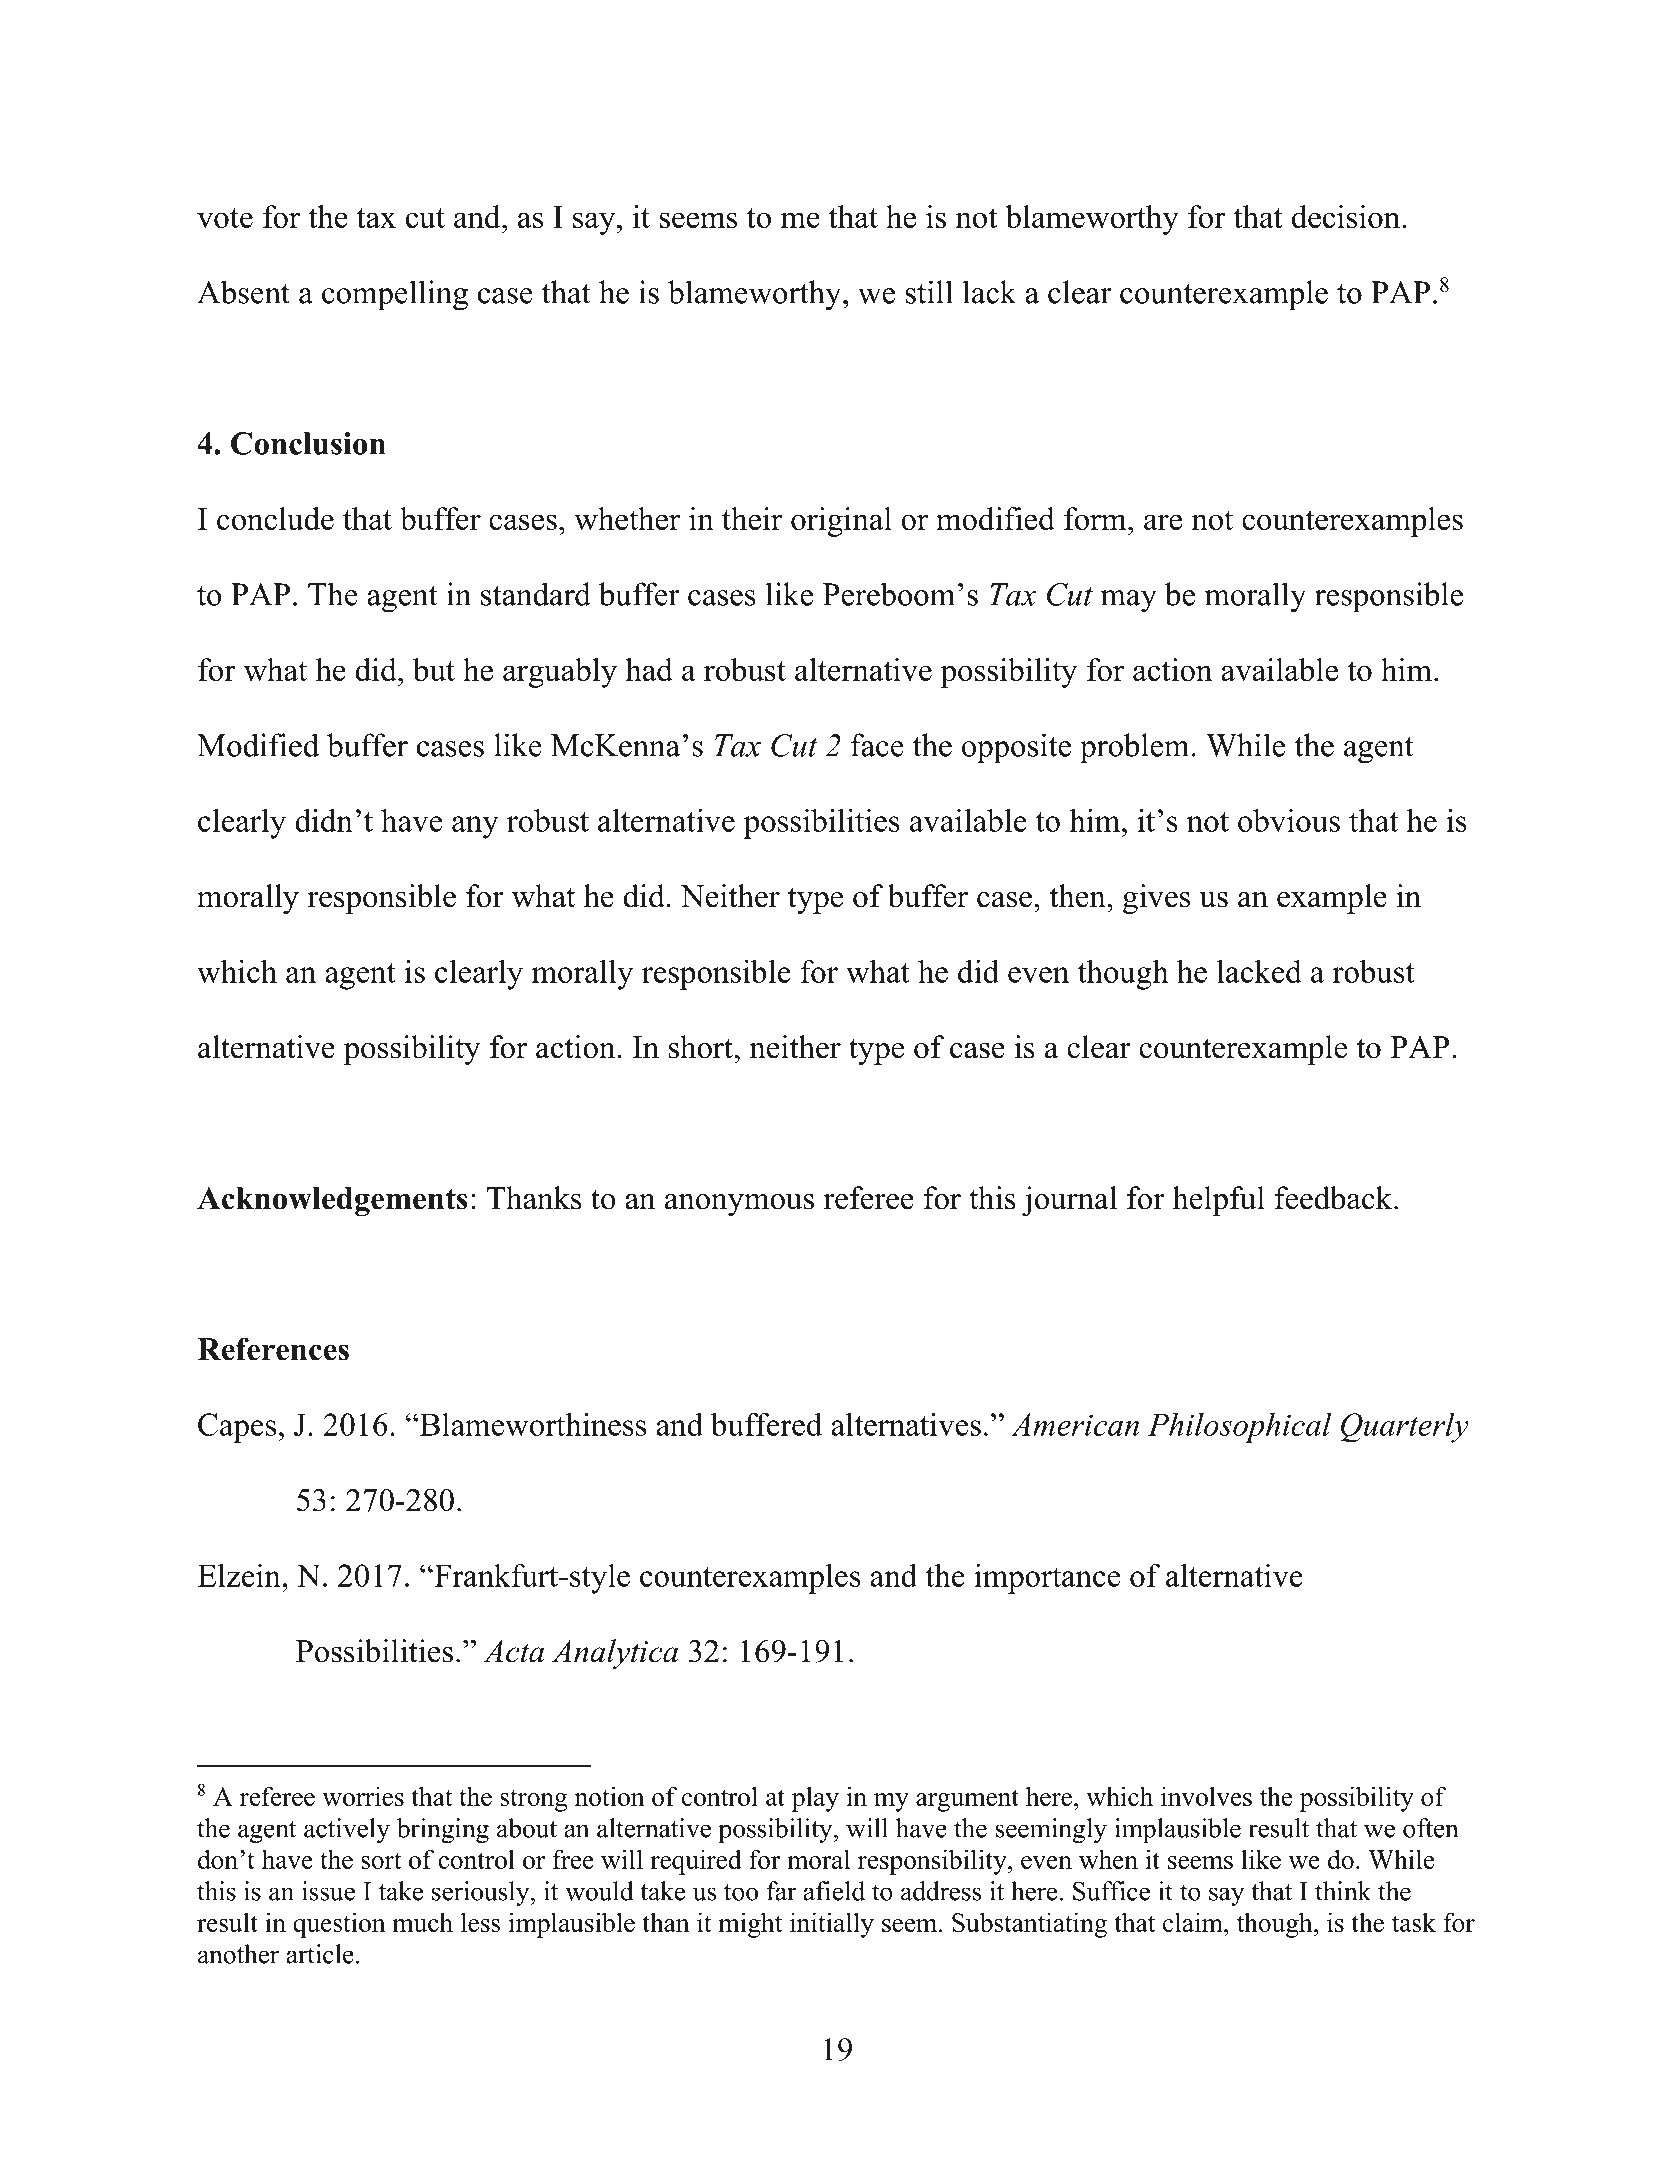  I want to click on compelling, so click(395, 295).
